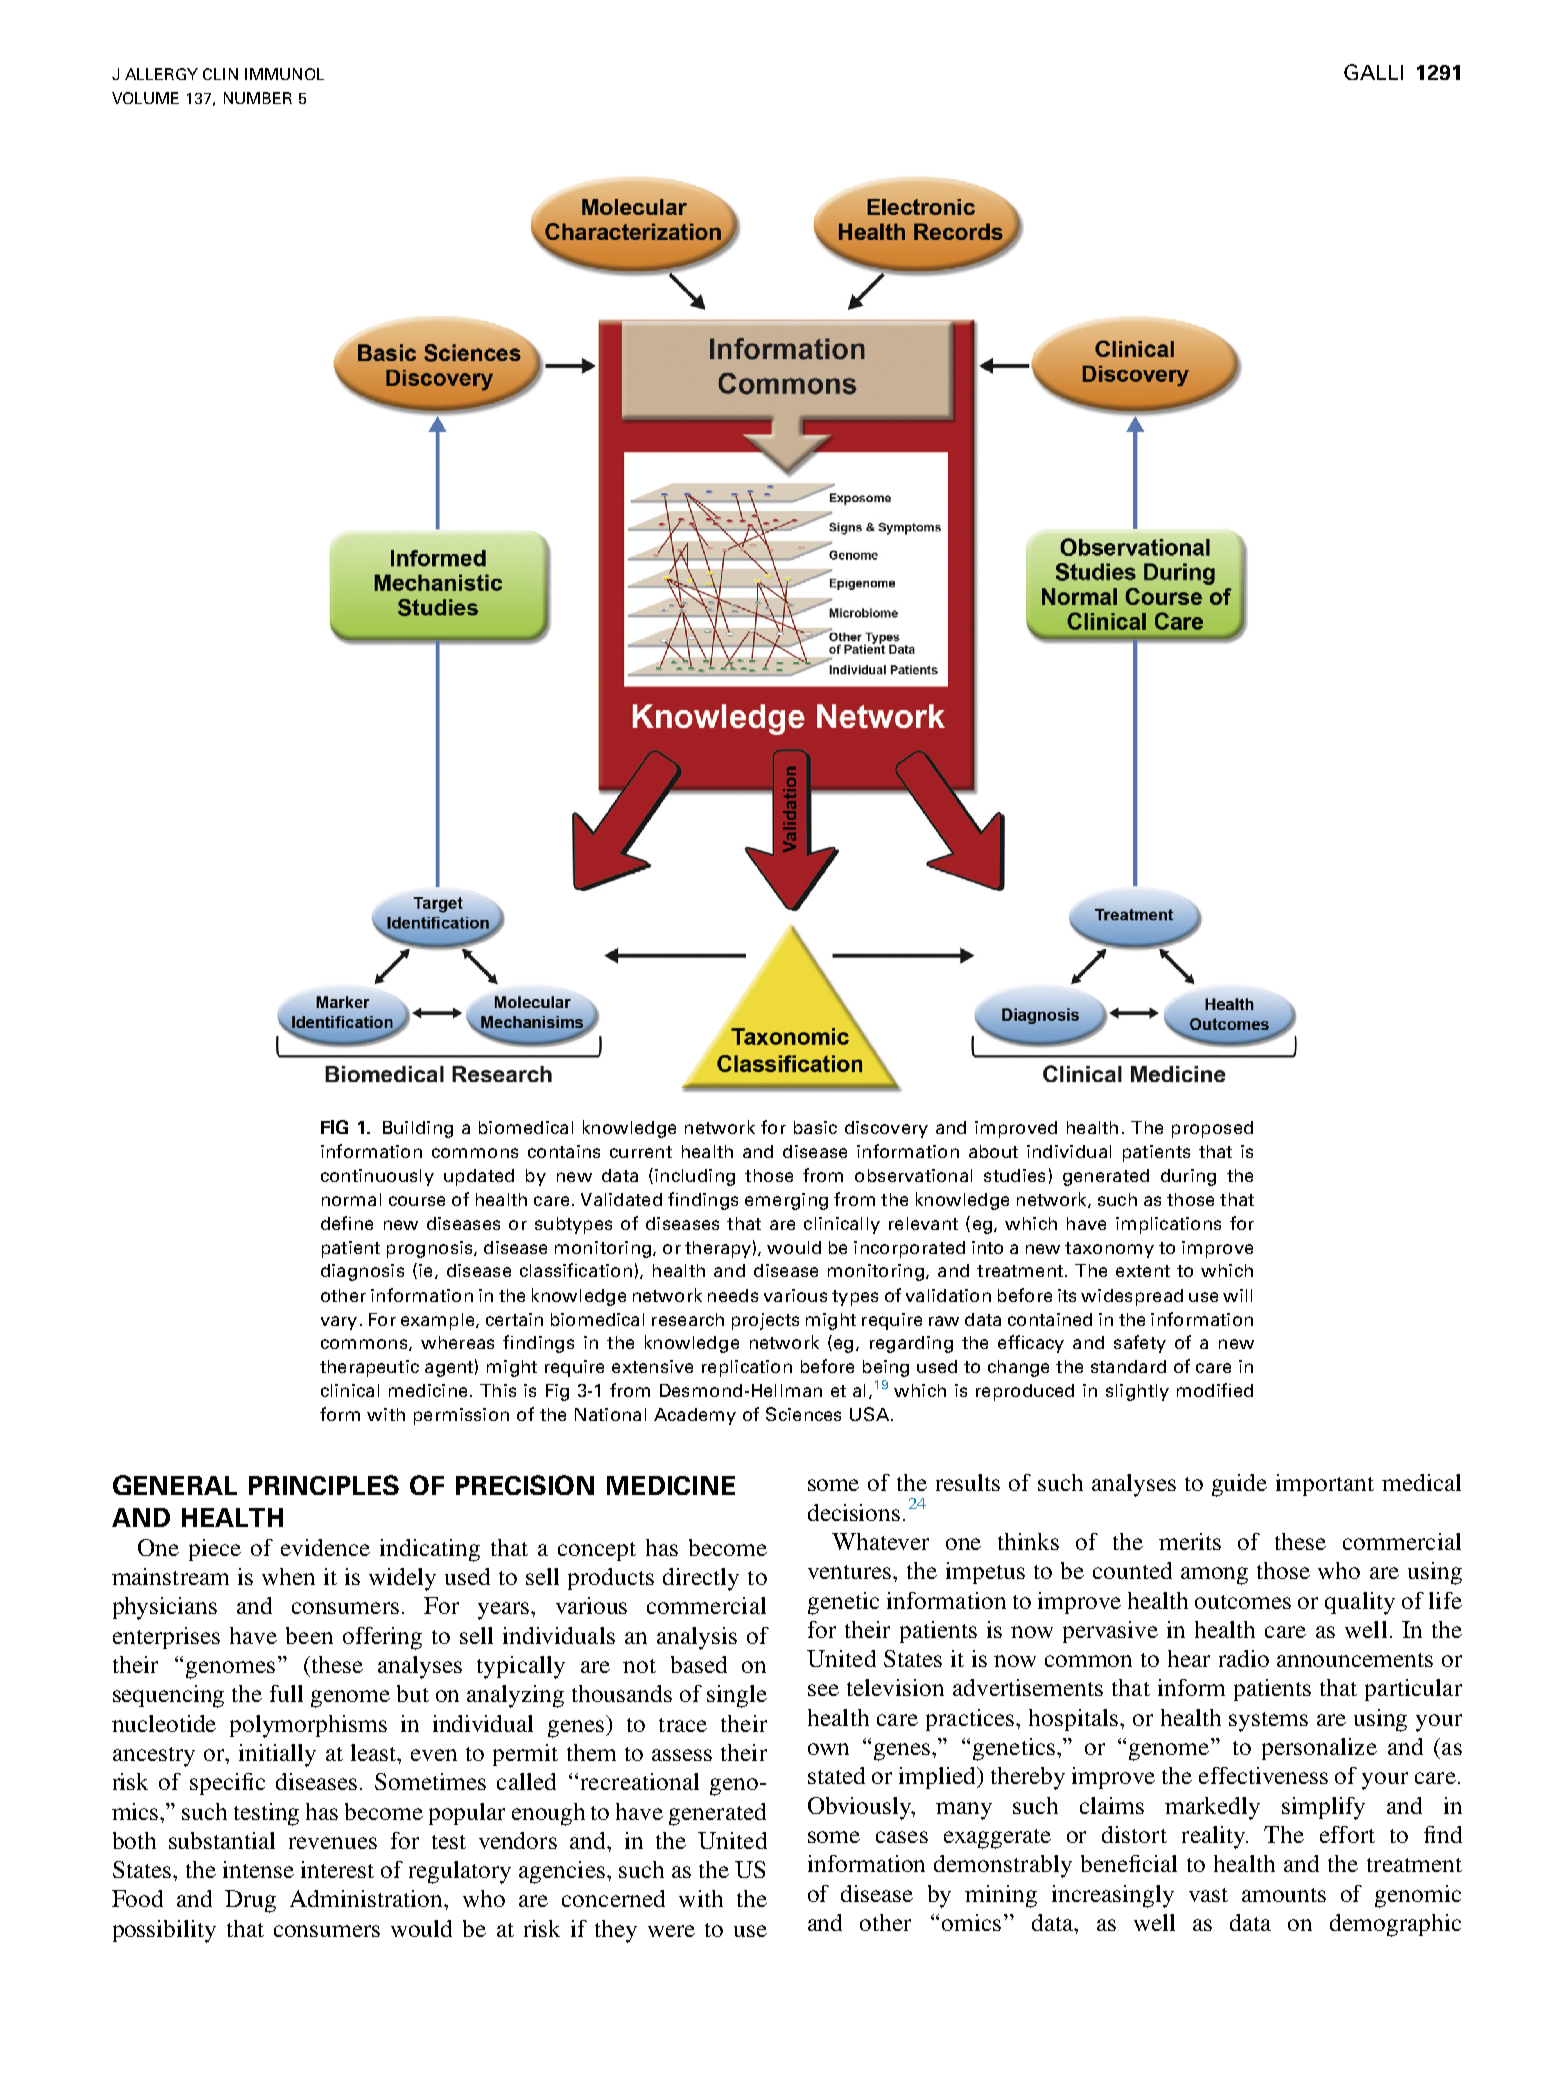 The image size is (1564, 2094). What do you see at coordinates (886, 1129) in the document?
I see `discovery` at bounding box center [886, 1129].
